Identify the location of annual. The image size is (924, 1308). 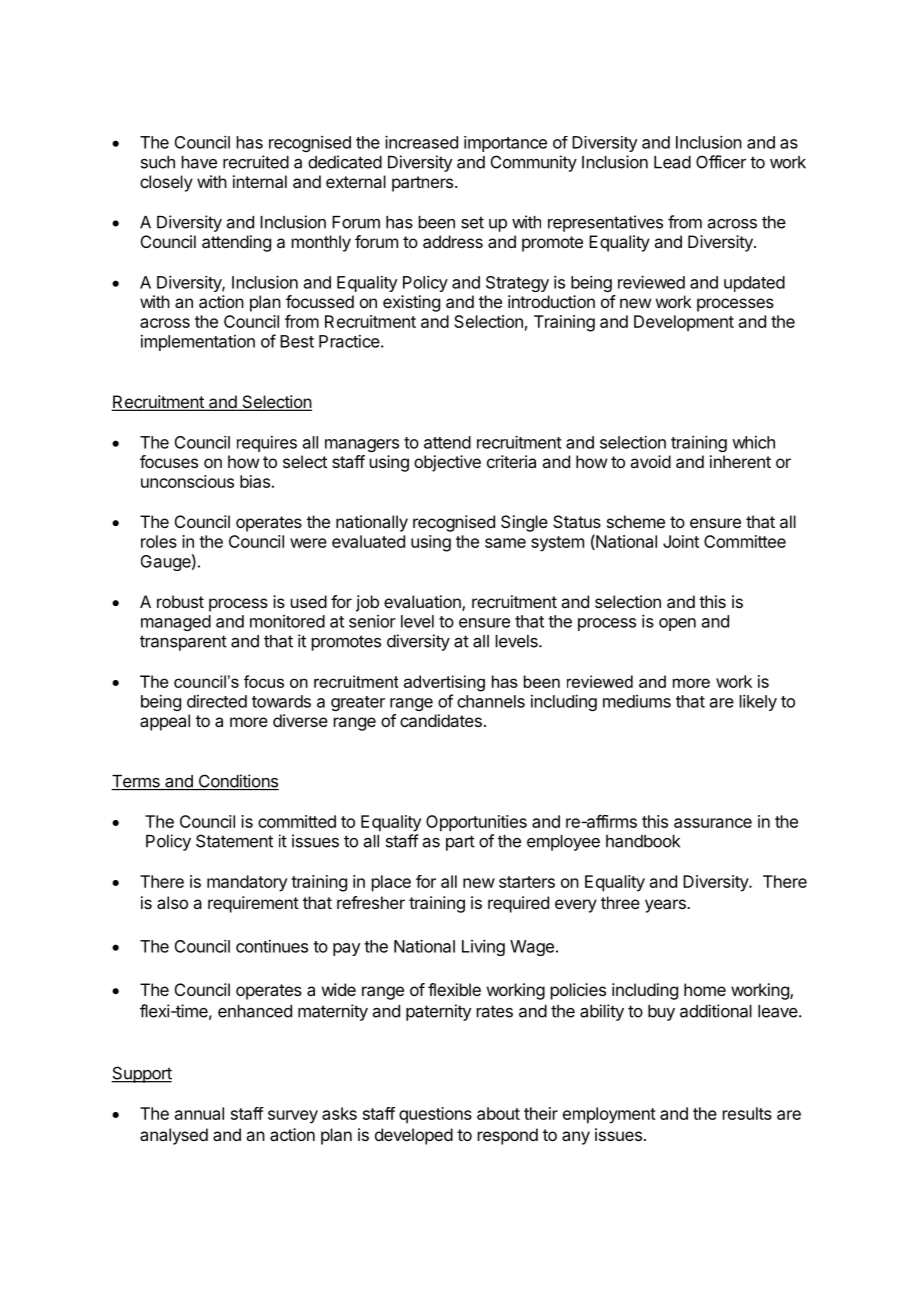
(199, 1113).
